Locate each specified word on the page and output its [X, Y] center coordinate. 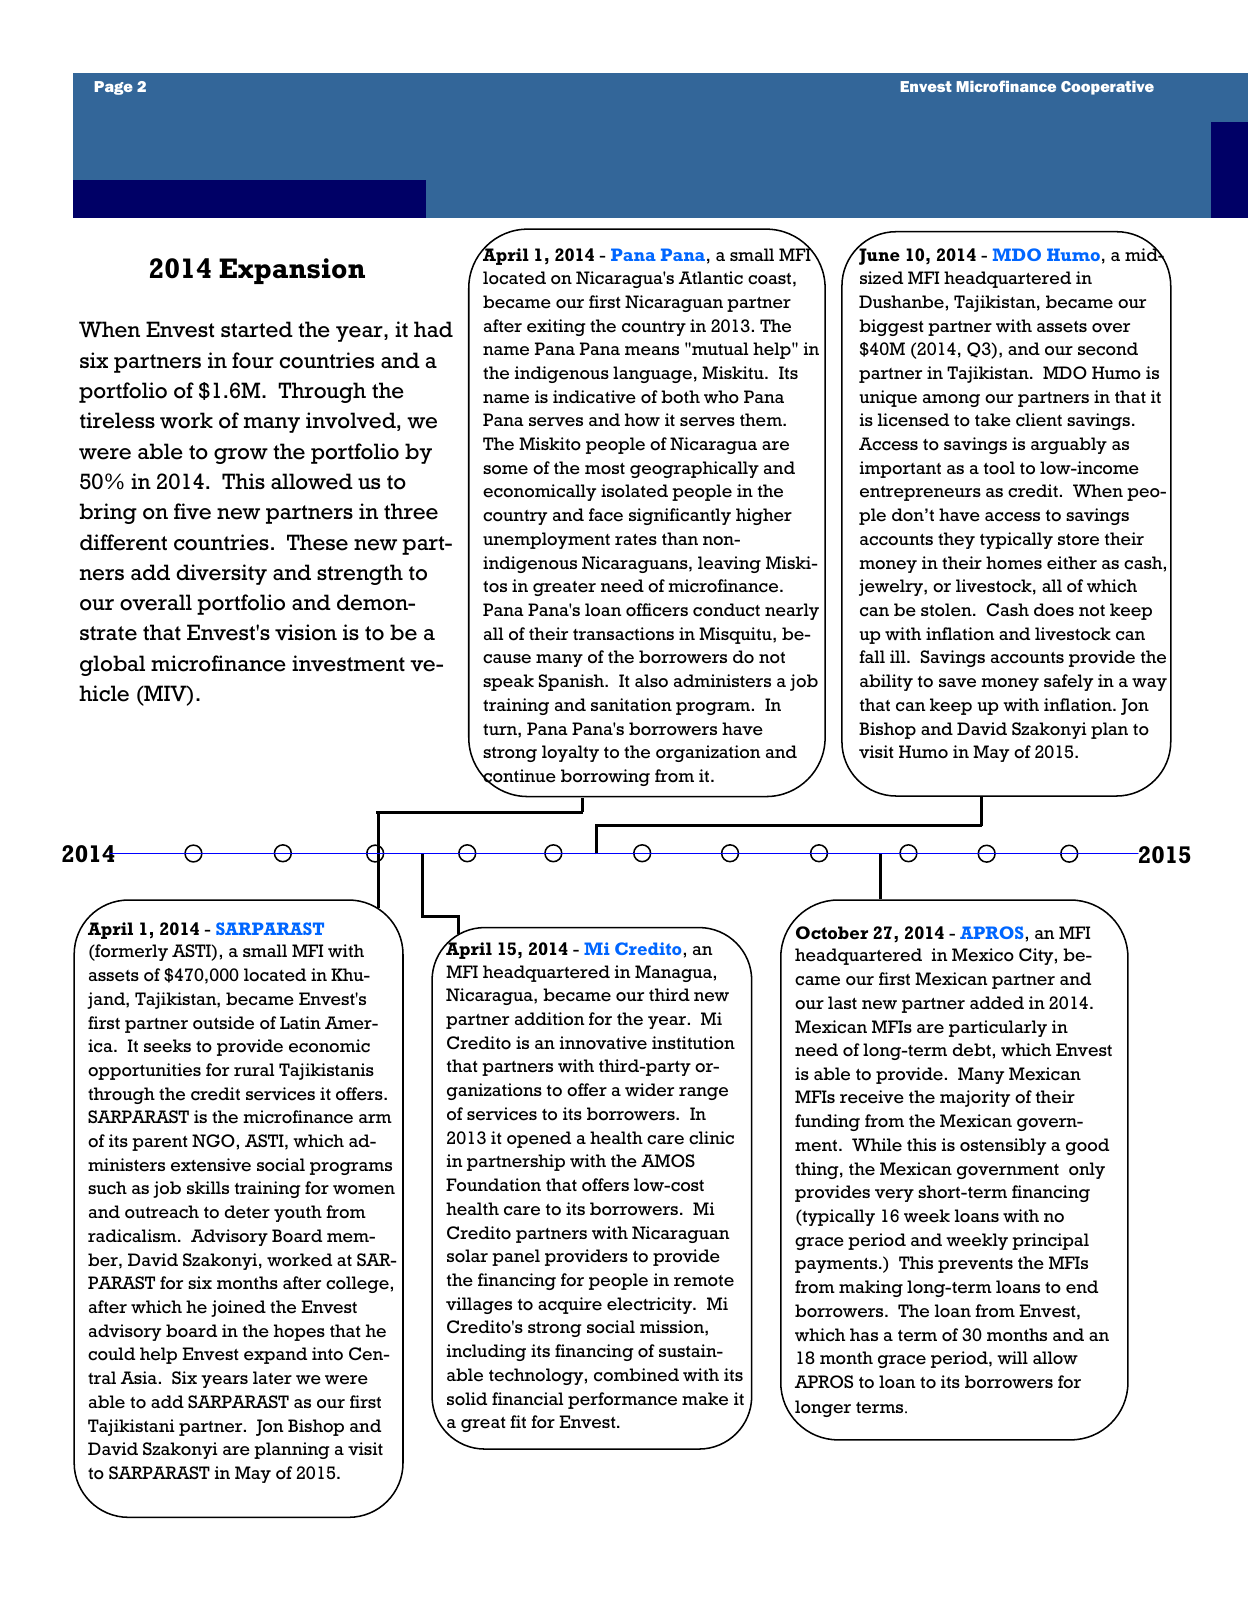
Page [114, 88]
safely [1068, 682]
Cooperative [1107, 88]
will [1012, 1357]
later [272, 1378]
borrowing [605, 777]
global [112, 665]
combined [636, 1375]
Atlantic [711, 278]
